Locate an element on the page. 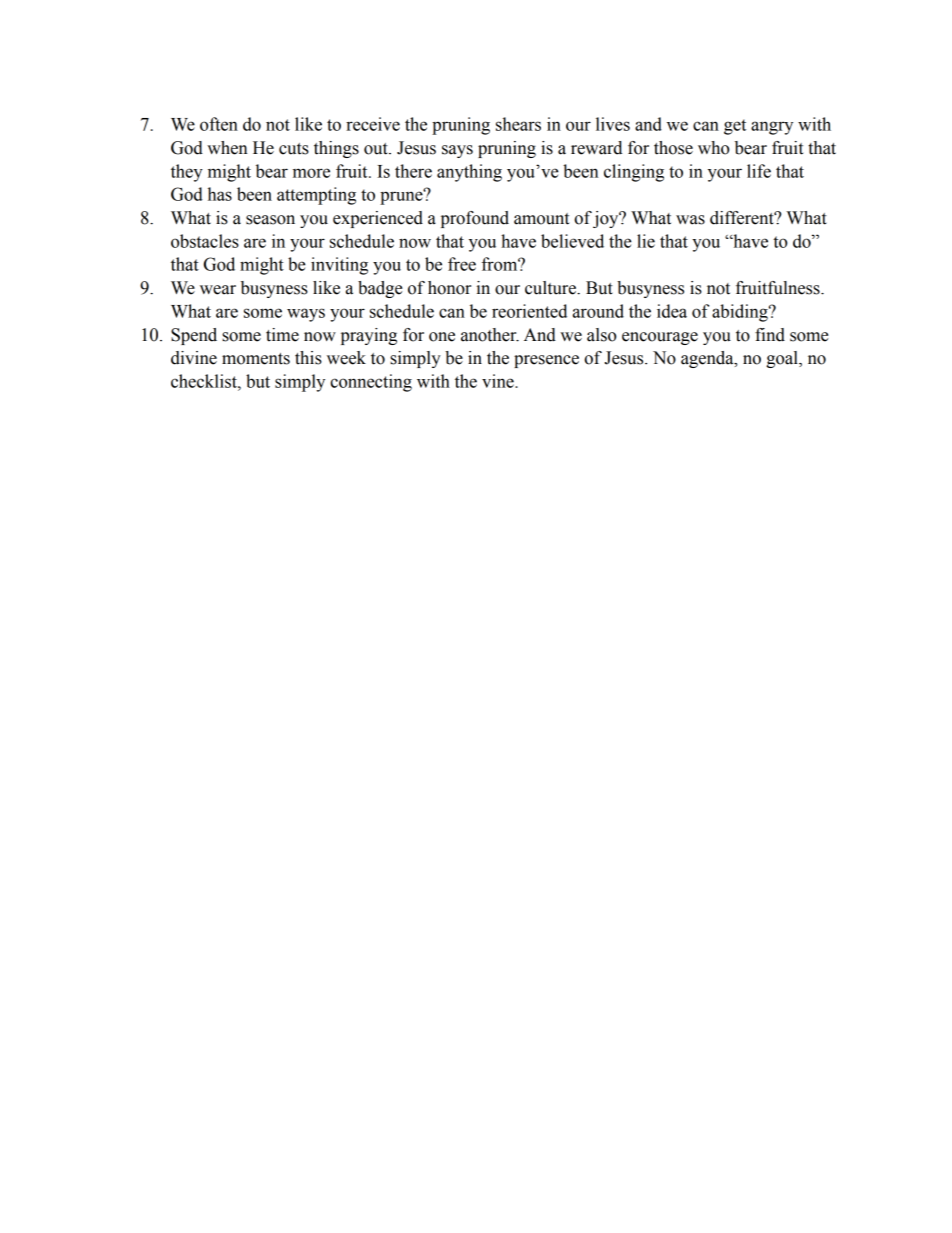 The height and width of the image is (1233, 952). believed is located at coordinates (572, 241).
